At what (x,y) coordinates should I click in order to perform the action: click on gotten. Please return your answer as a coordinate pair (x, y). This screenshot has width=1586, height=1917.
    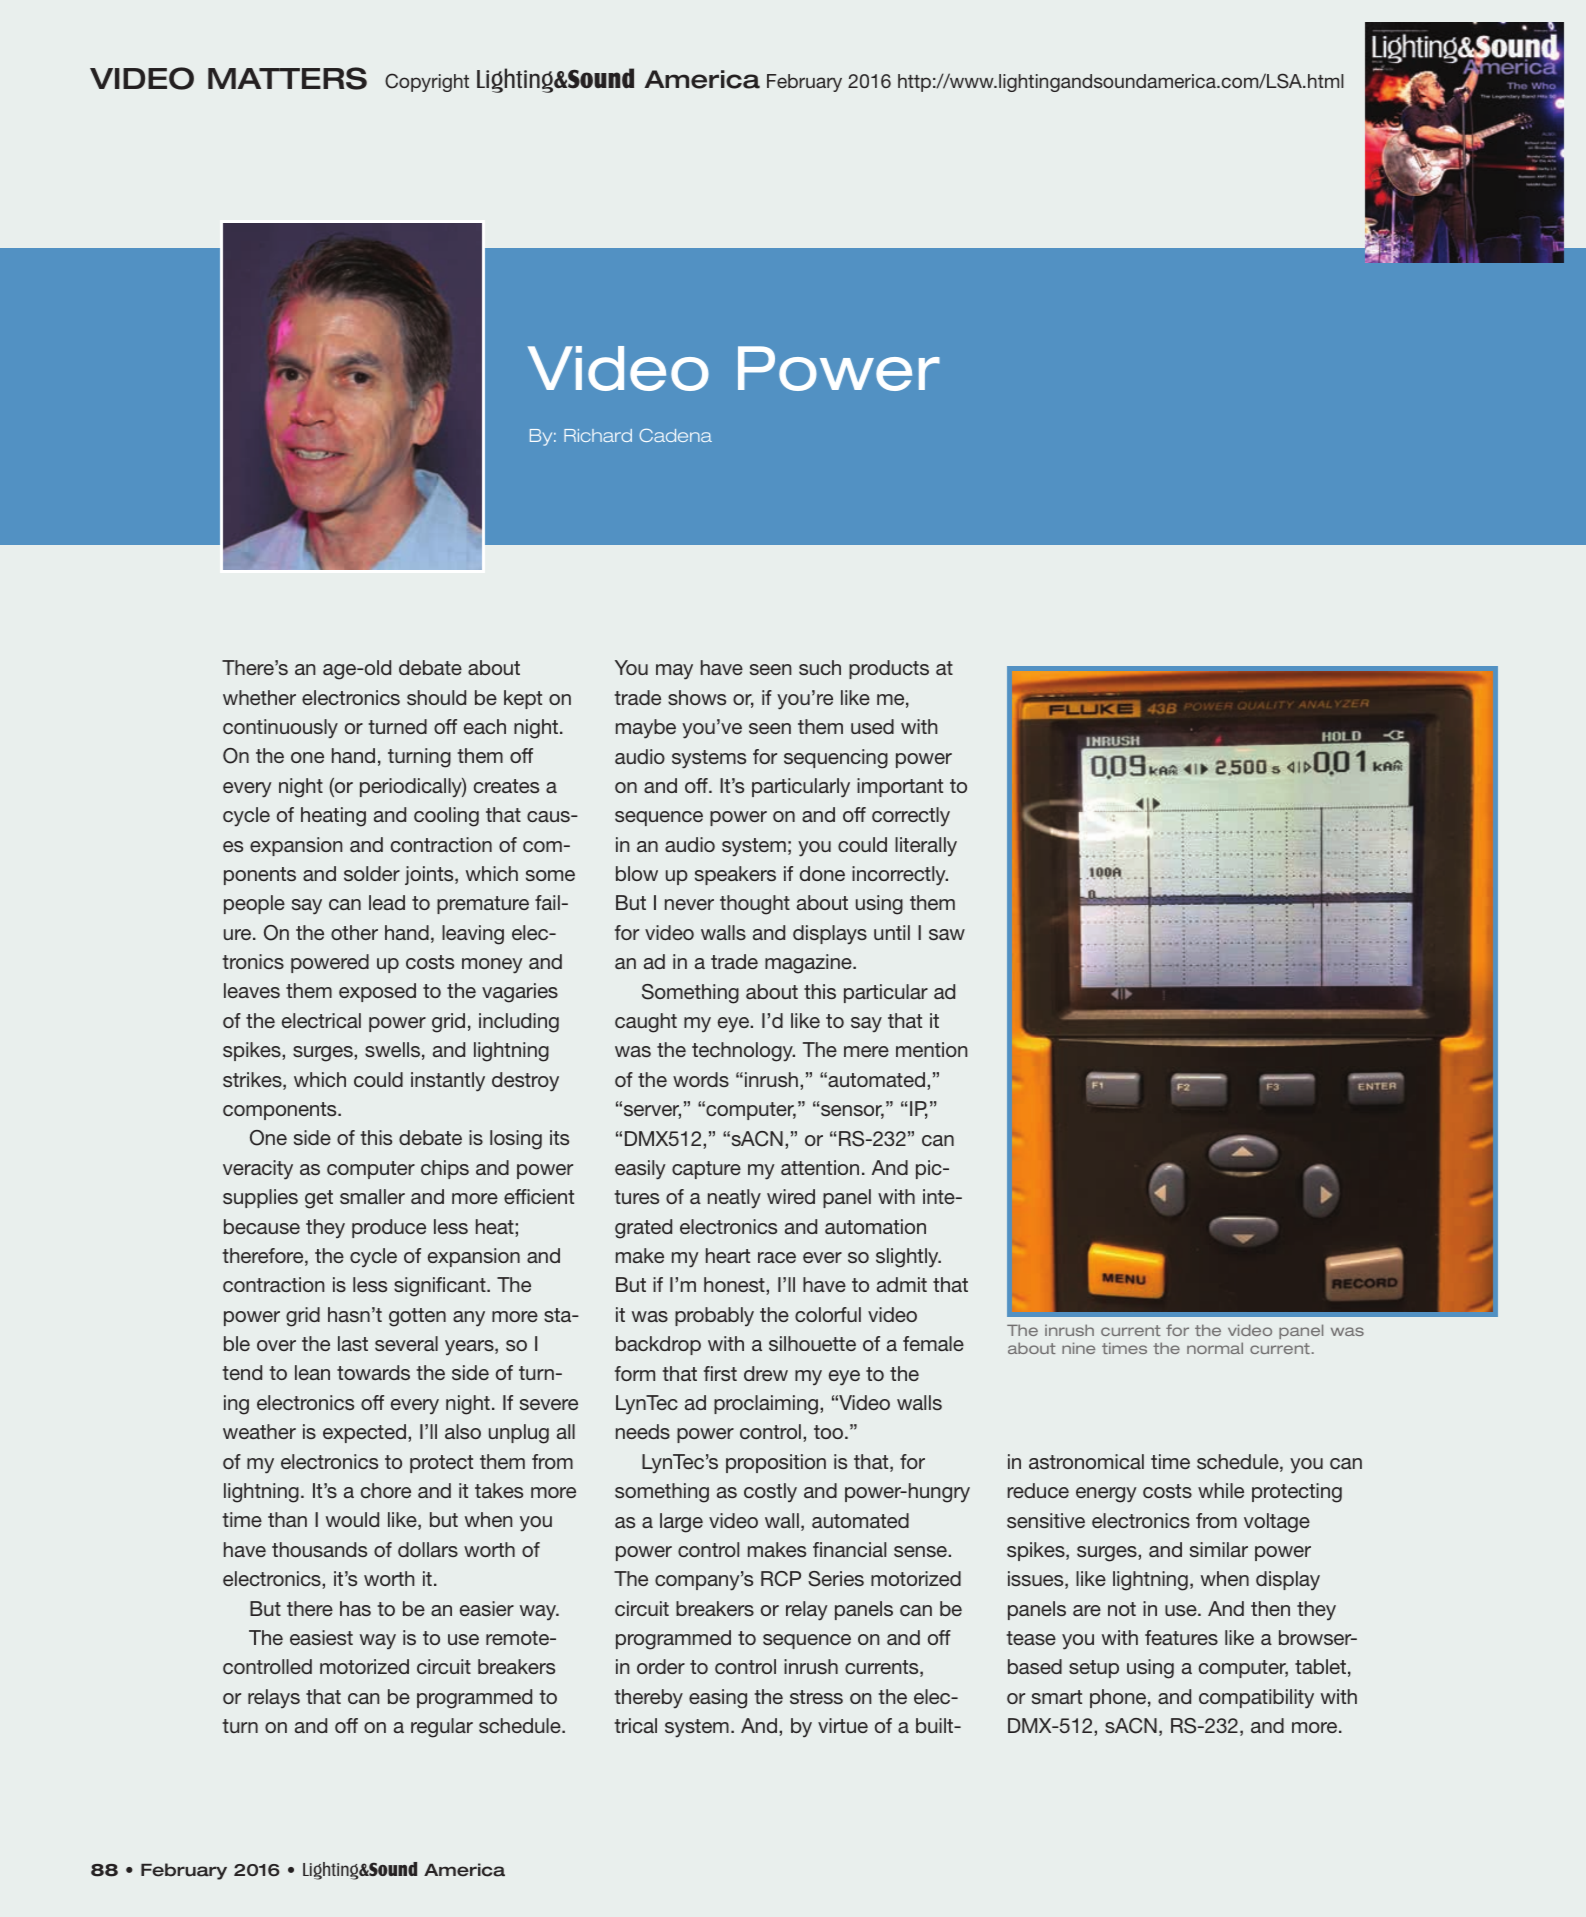
    Looking at the image, I should click on (417, 1317).
